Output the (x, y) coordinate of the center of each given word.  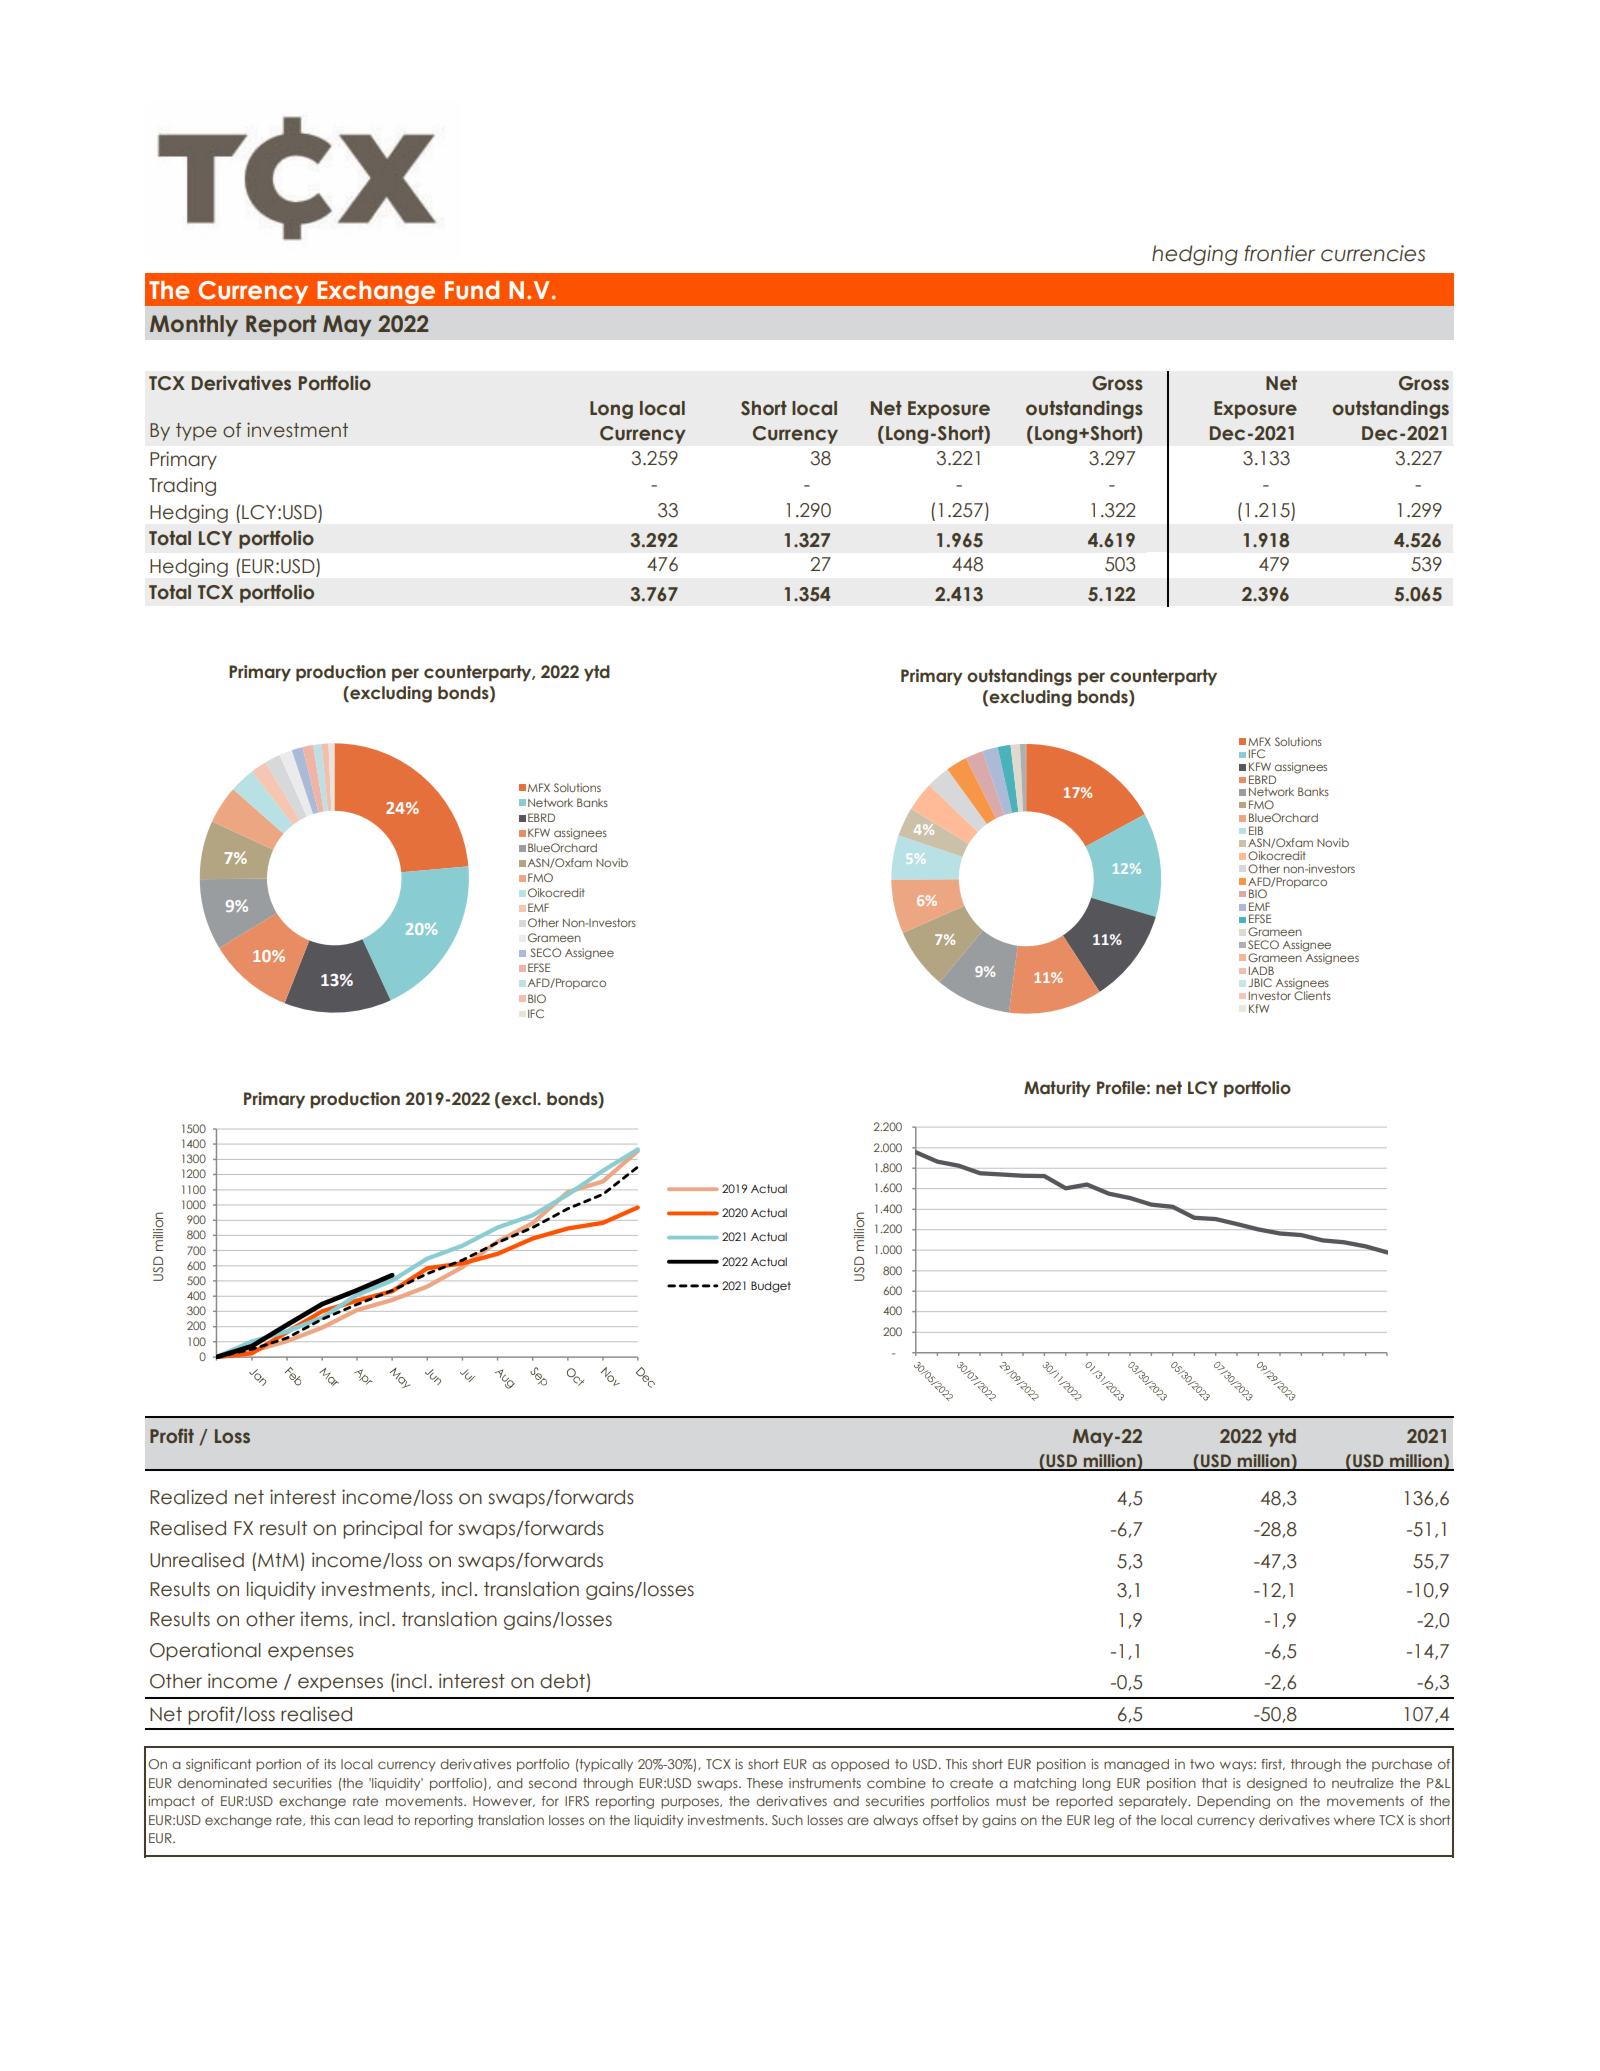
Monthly (194, 326)
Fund (472, 290)
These (765, 1783)
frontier (1280, 253)
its (330, 1764)
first (1272, 1764)
